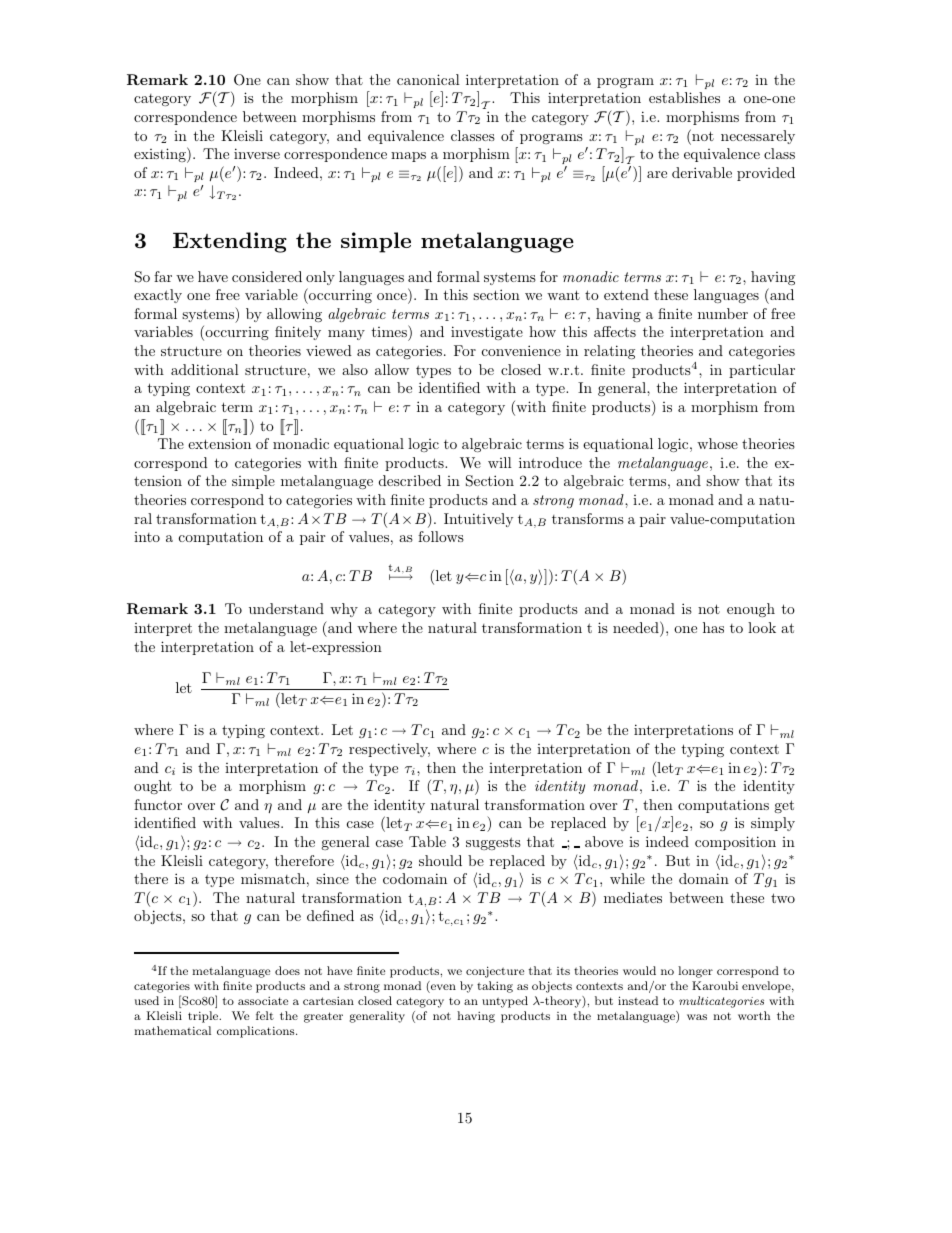 This page has width=952, height=1233. I want to click on was, so click(697, 1017).
